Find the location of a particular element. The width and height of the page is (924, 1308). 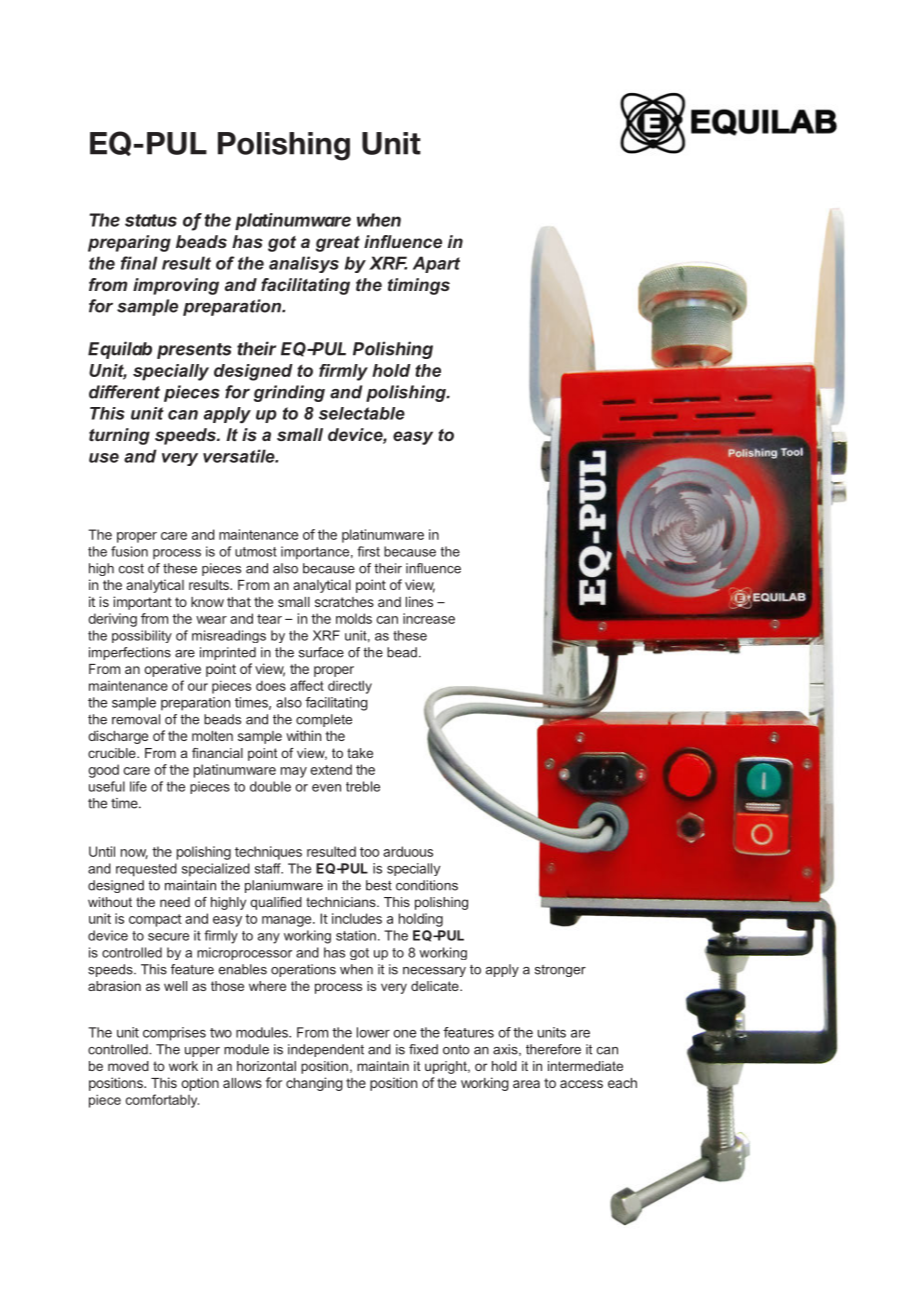

increase is located at coordinates (429, 618).
